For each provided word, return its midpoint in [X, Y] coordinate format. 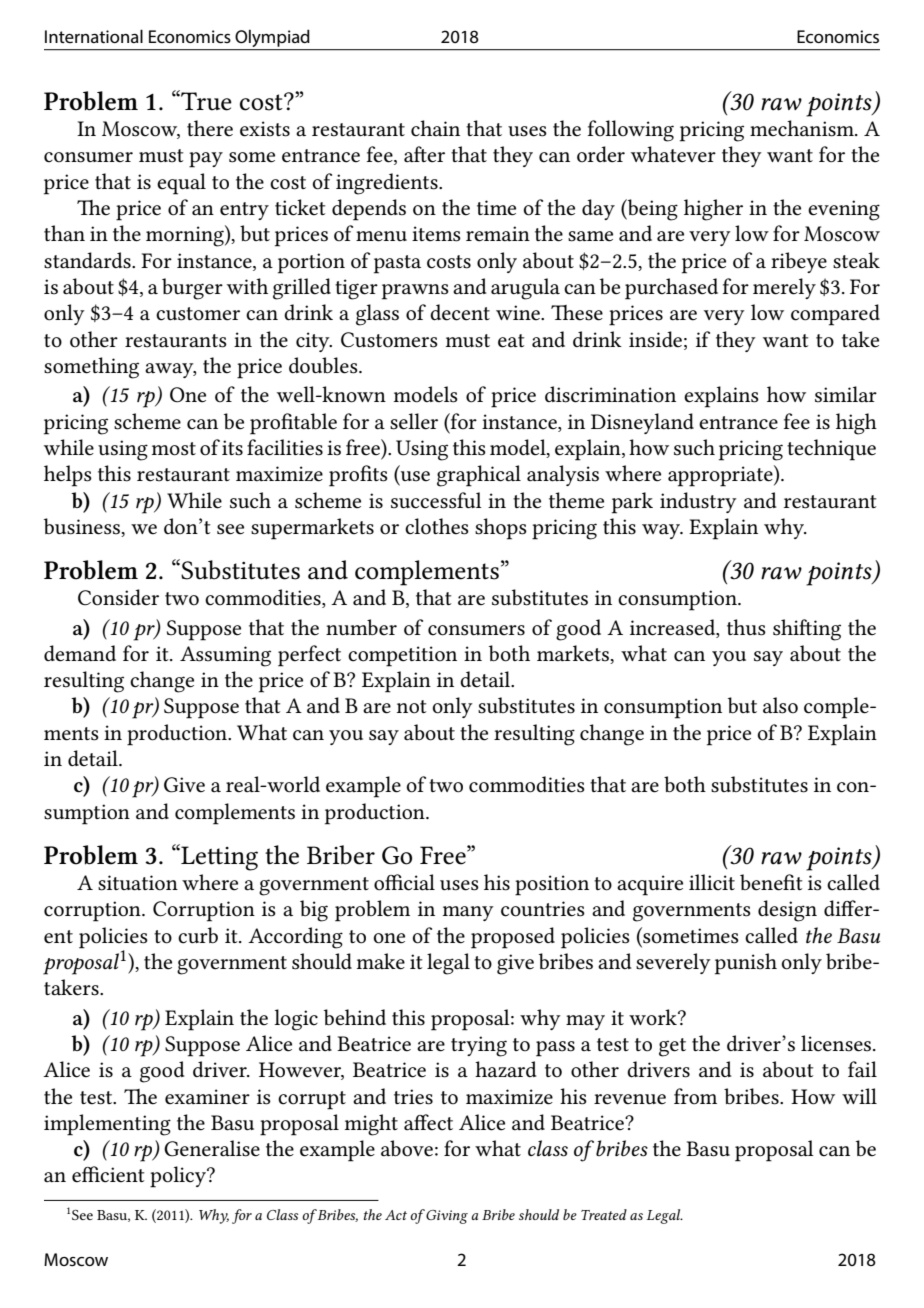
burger [192, 289]
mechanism [803, 128]
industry [698, 502]
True [205, 100]
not [411, 707]
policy [179, 1177]
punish [746, 964]
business [83, 527]
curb [198, 935]
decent [460, 312]
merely [784, 288]
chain [435, 128]
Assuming [225, 656]
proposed [513, 938]
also [780, 705]
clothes [437, 526]
